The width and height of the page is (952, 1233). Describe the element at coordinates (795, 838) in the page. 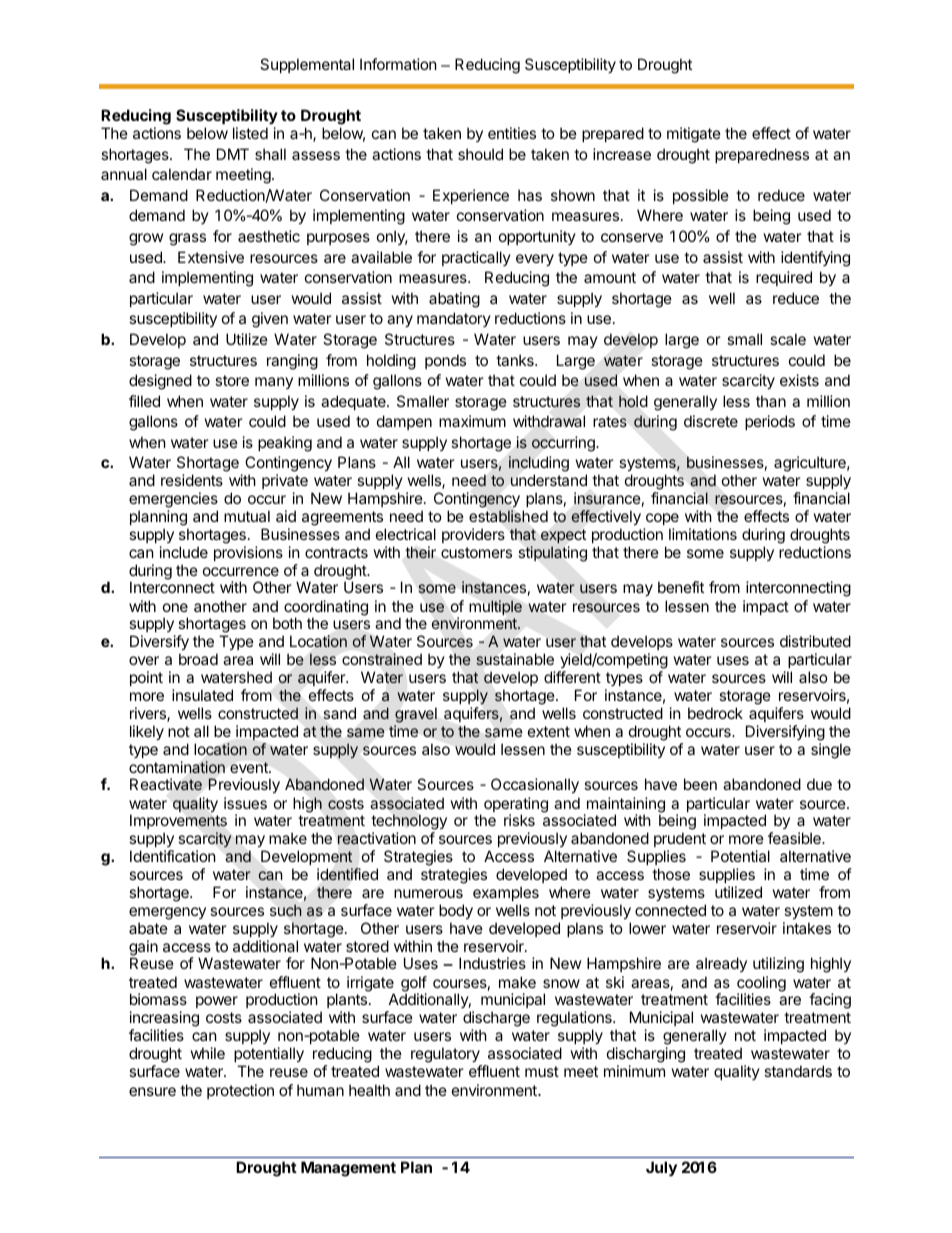

I see `feasible` at that location.
